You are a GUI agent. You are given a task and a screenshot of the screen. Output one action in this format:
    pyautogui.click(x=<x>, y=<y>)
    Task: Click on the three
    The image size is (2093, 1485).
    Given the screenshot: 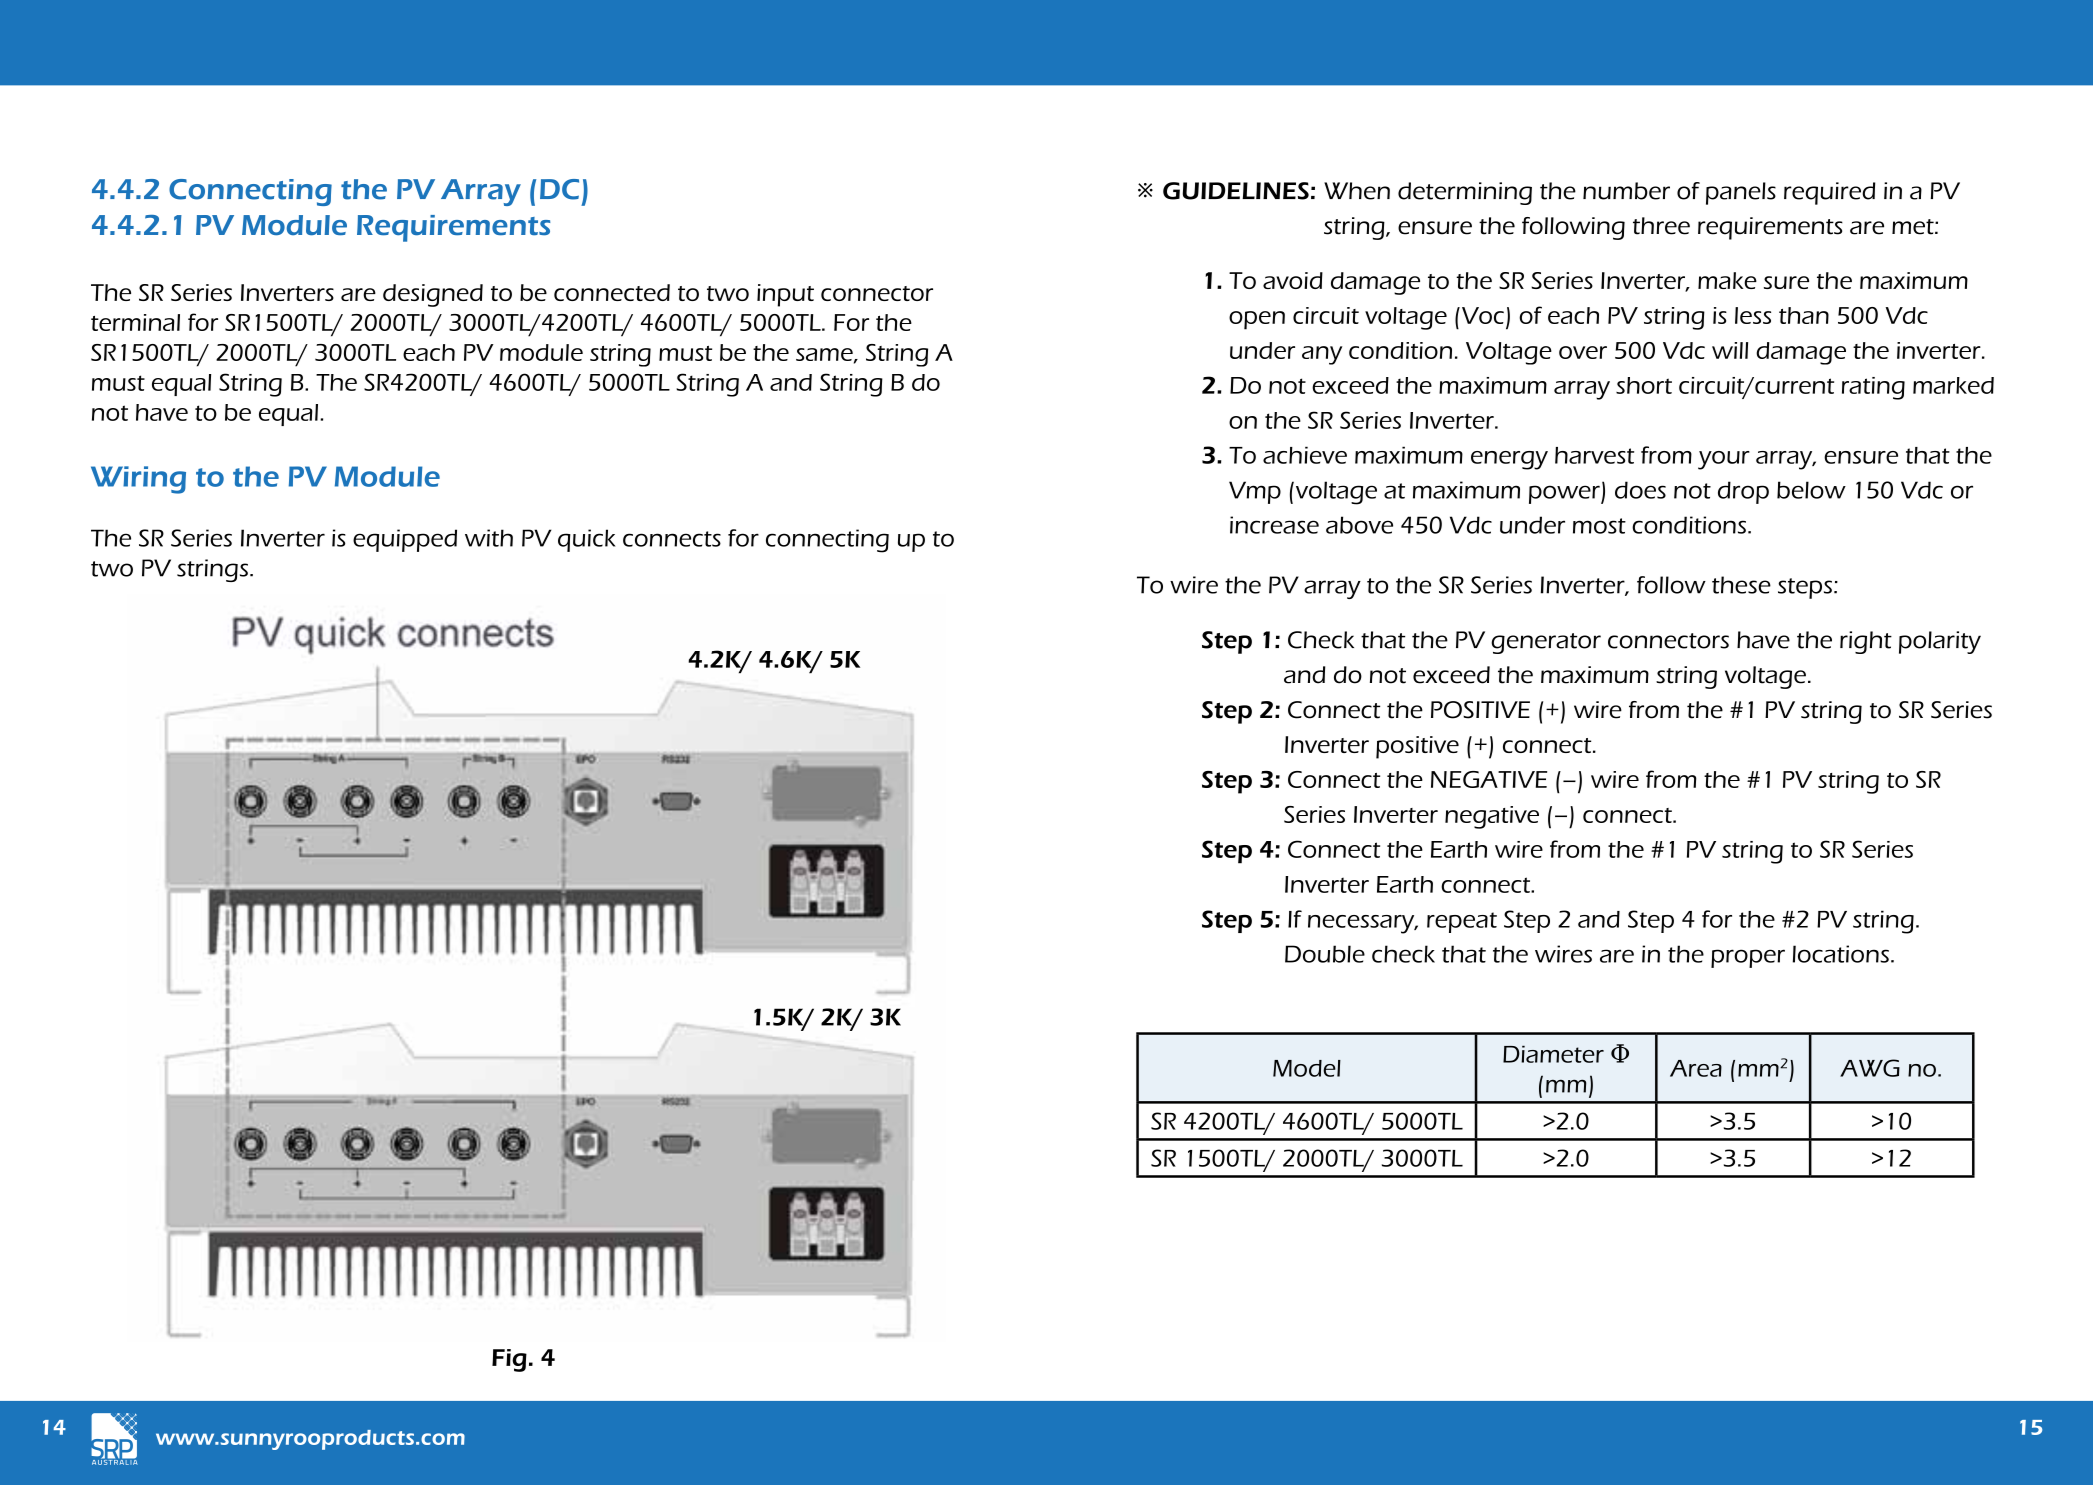 What is the action you would take?
    pyautogui.click(x=1661, y=226)
